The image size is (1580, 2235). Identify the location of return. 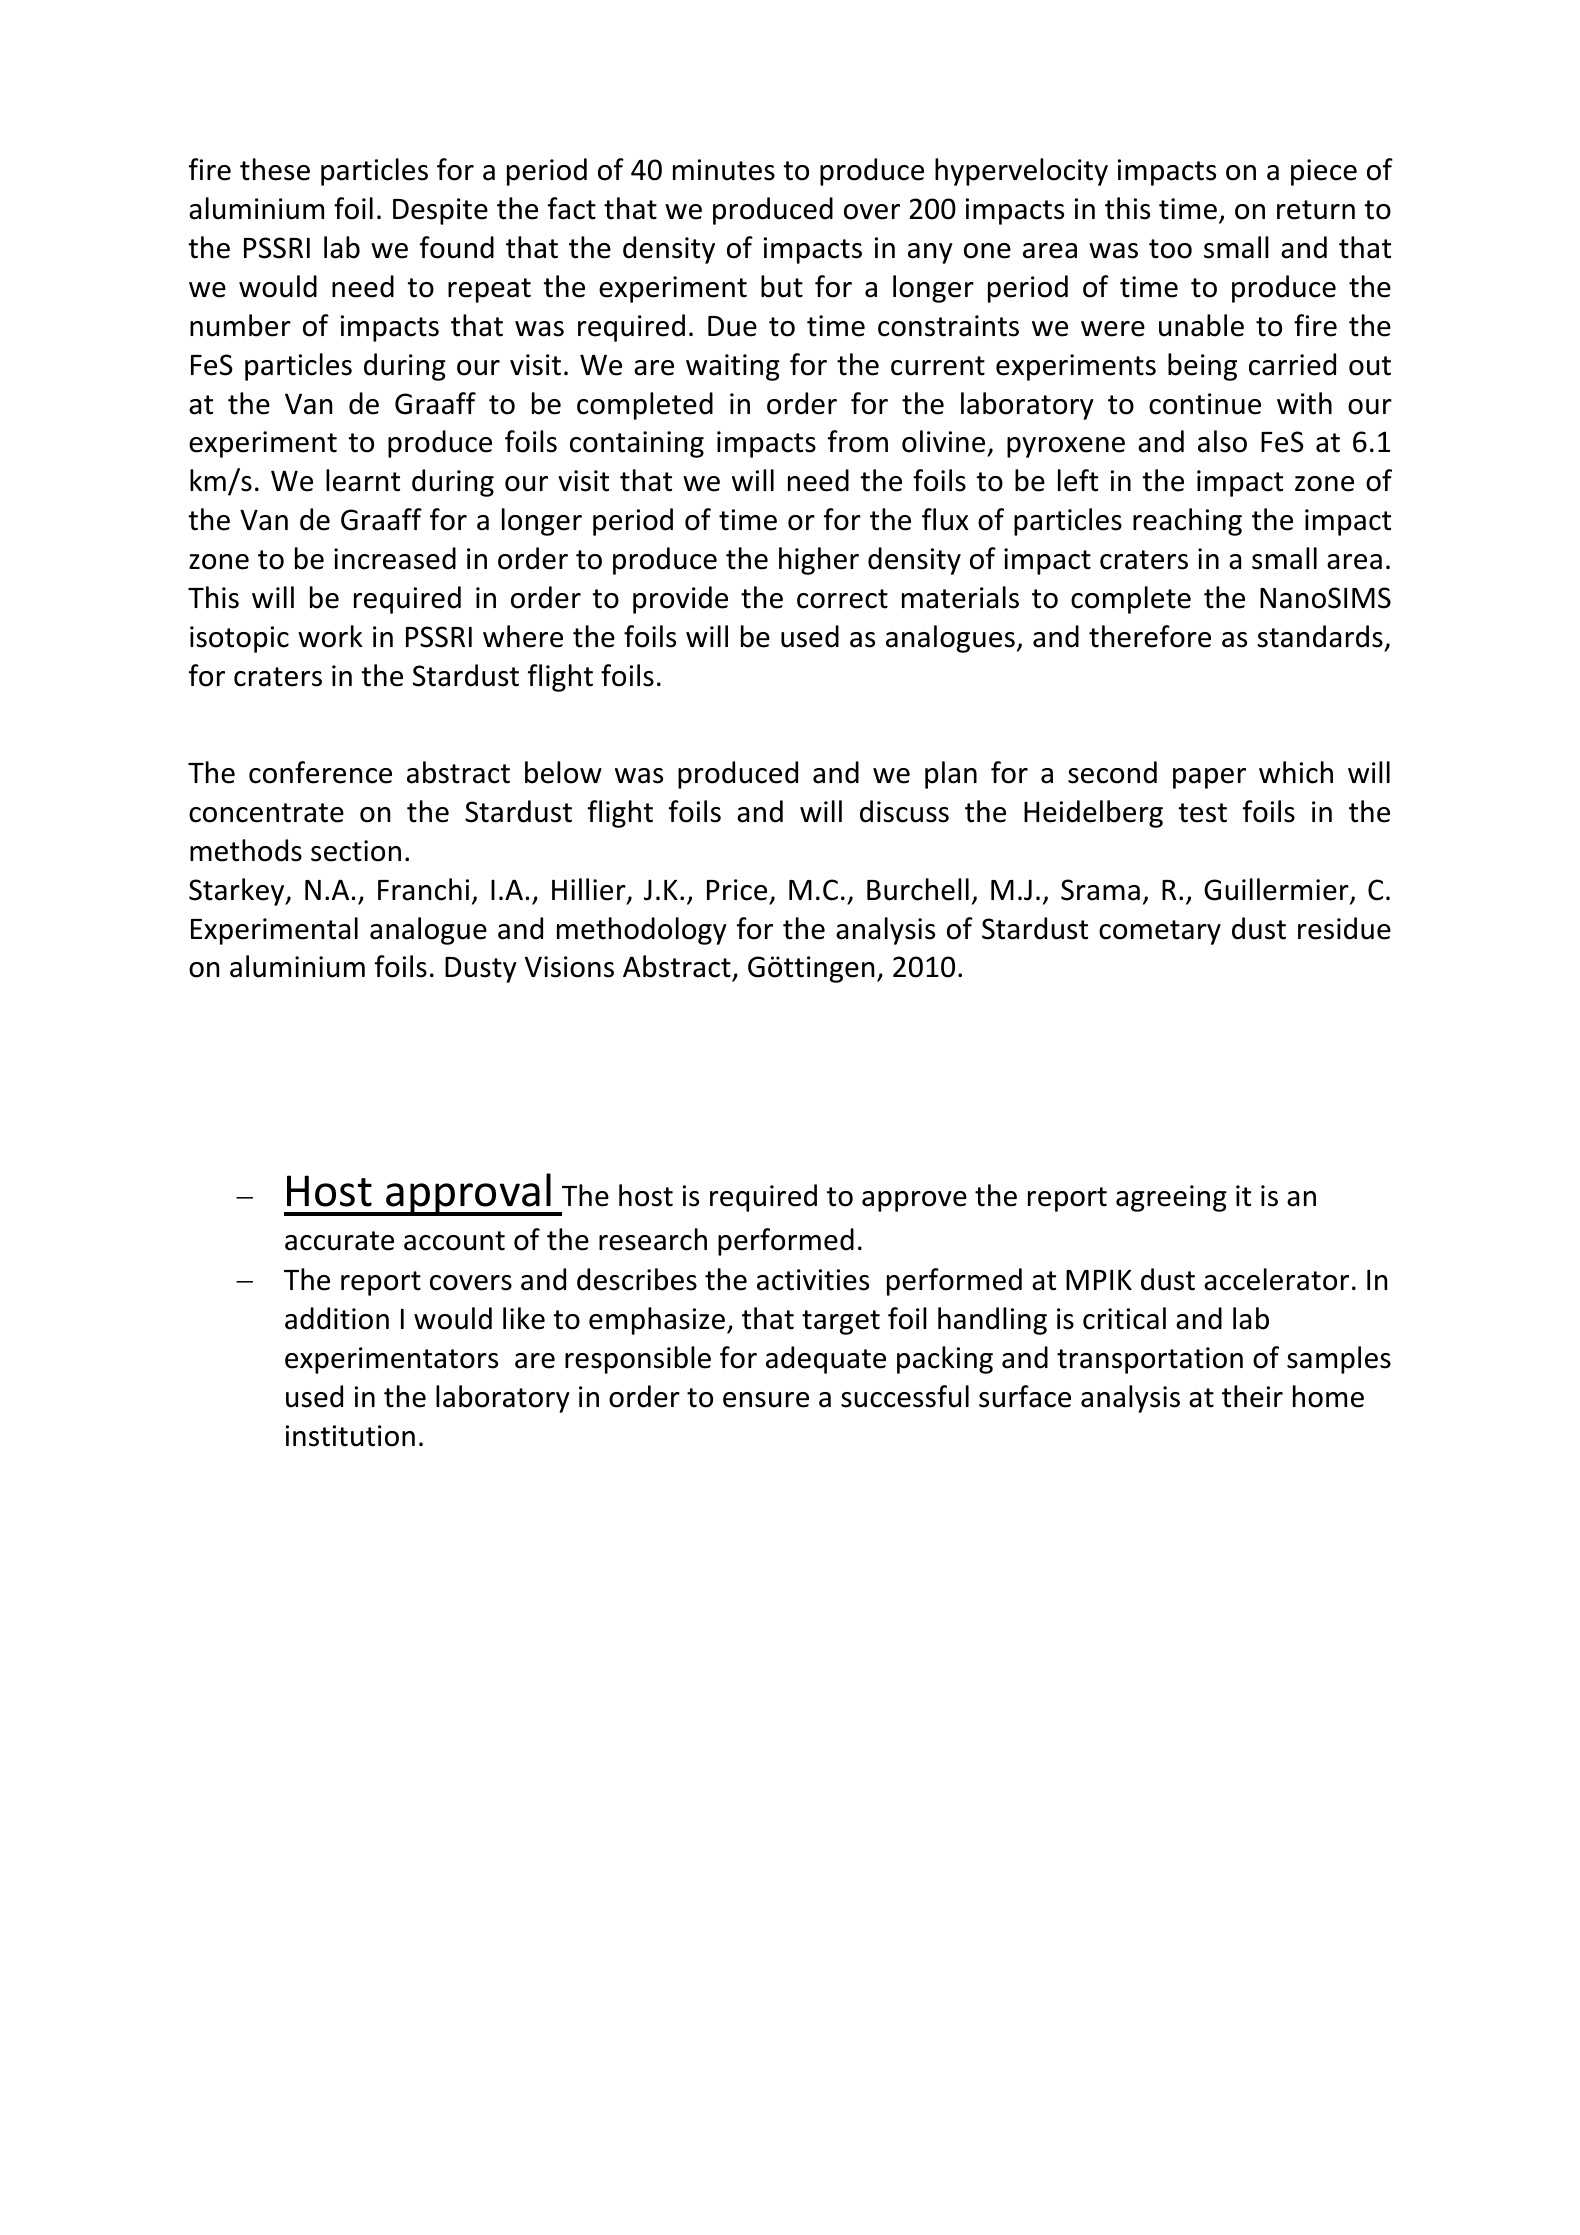
(1316, 210).
